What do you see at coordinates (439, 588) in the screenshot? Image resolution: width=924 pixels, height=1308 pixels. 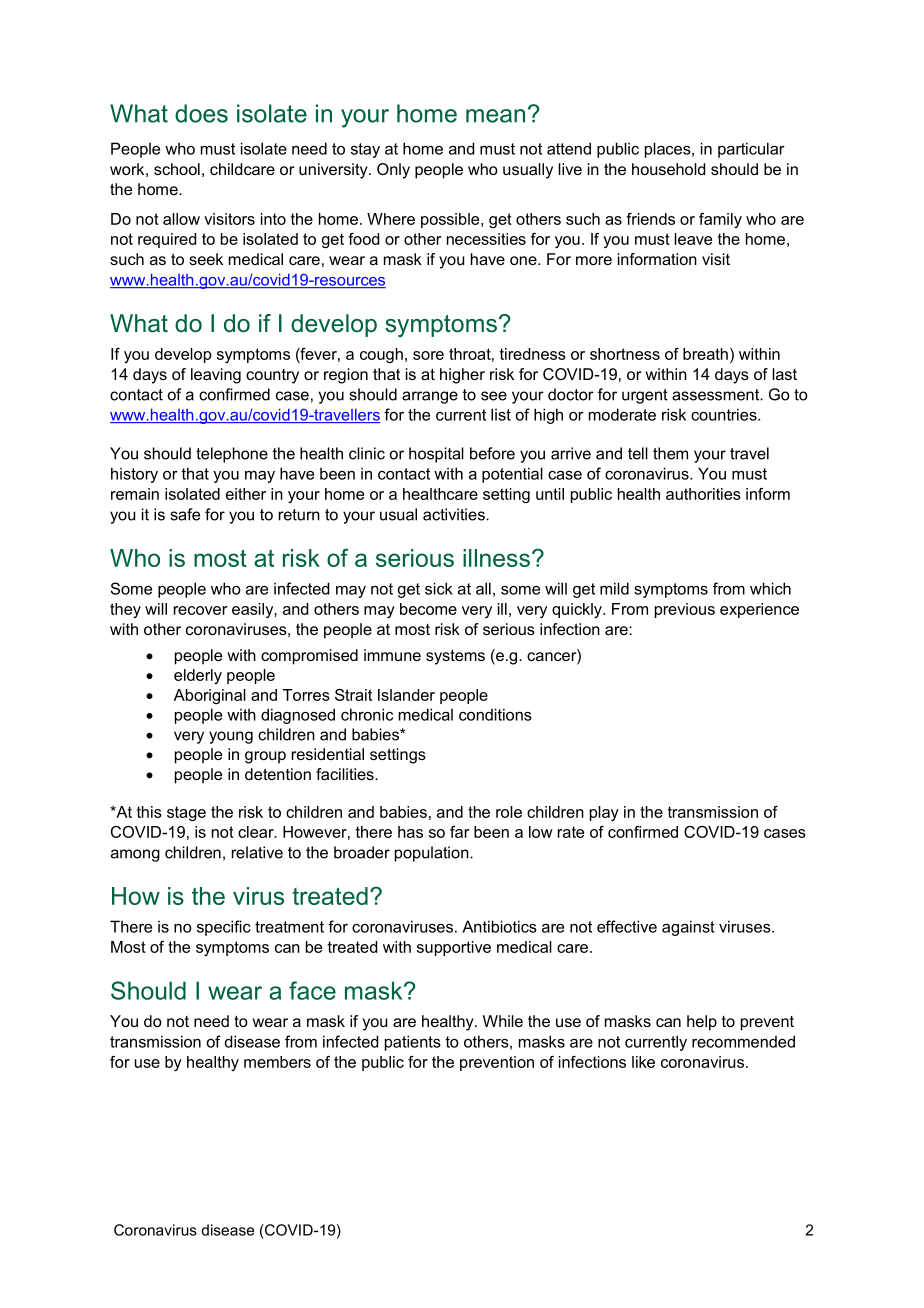 I see `sick` at bounding box center [439, 588].
